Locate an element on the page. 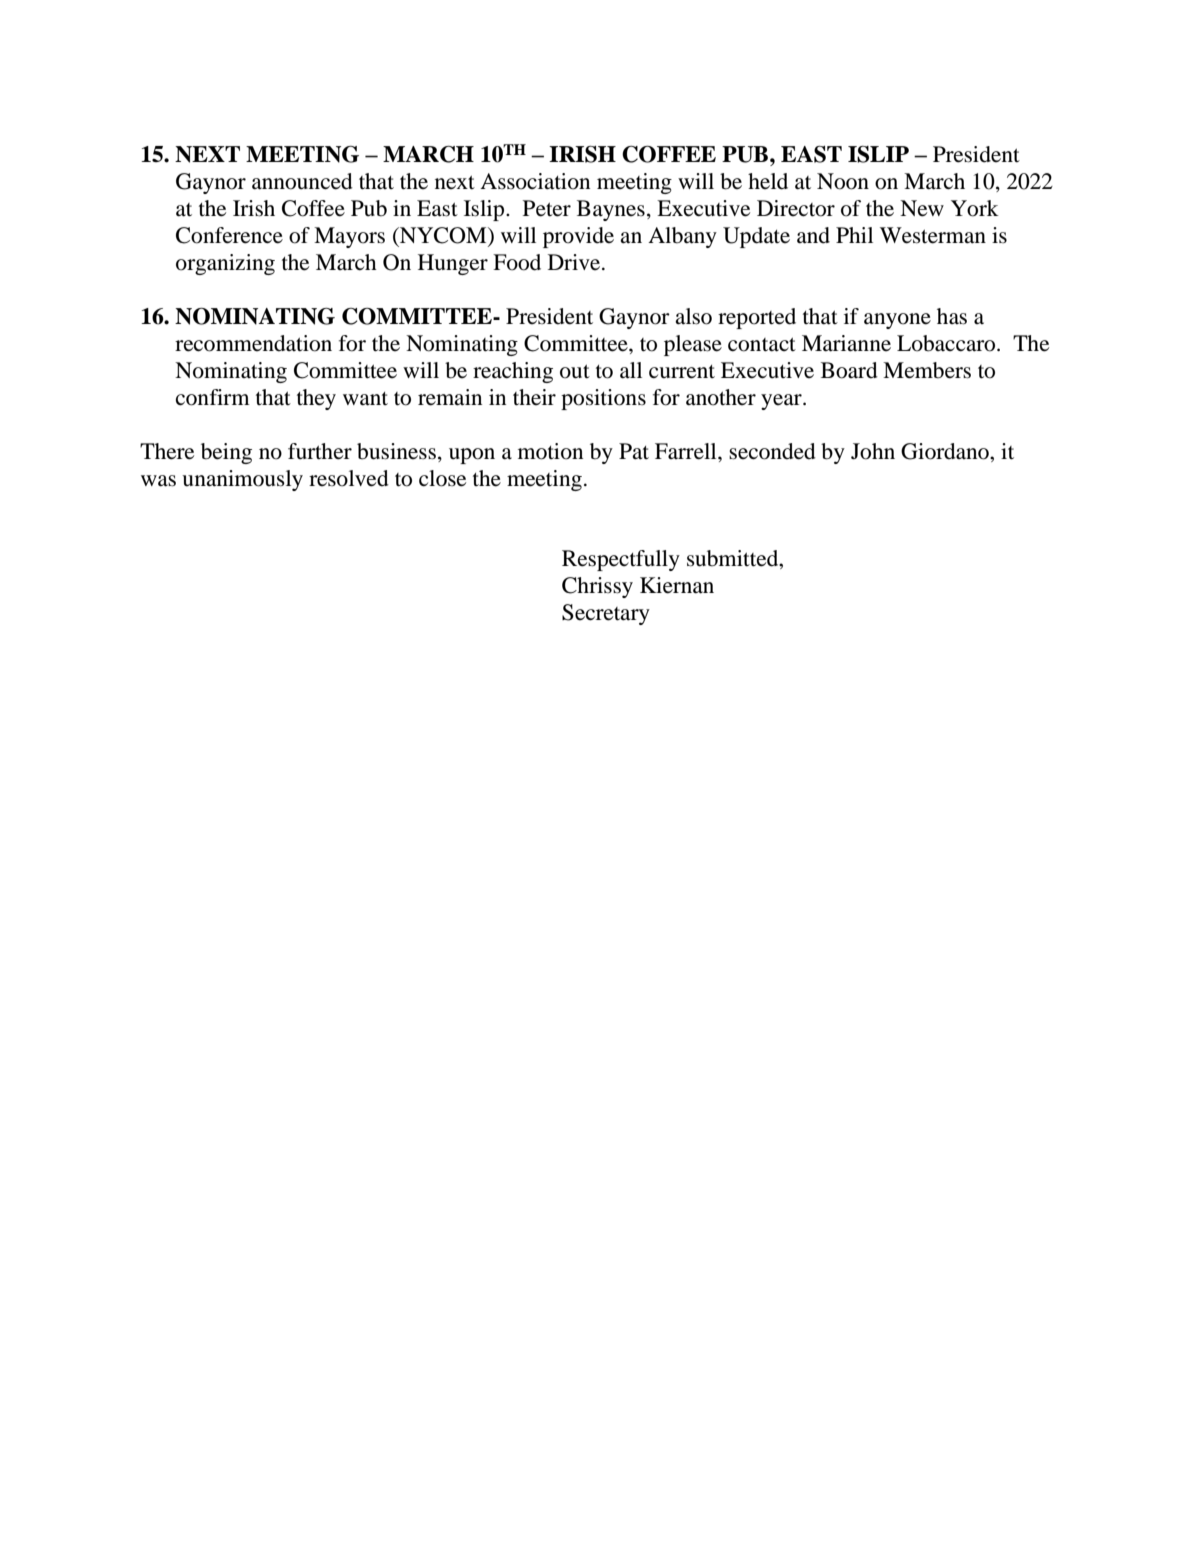  Chrissy is located at coordinates (597, 587).
